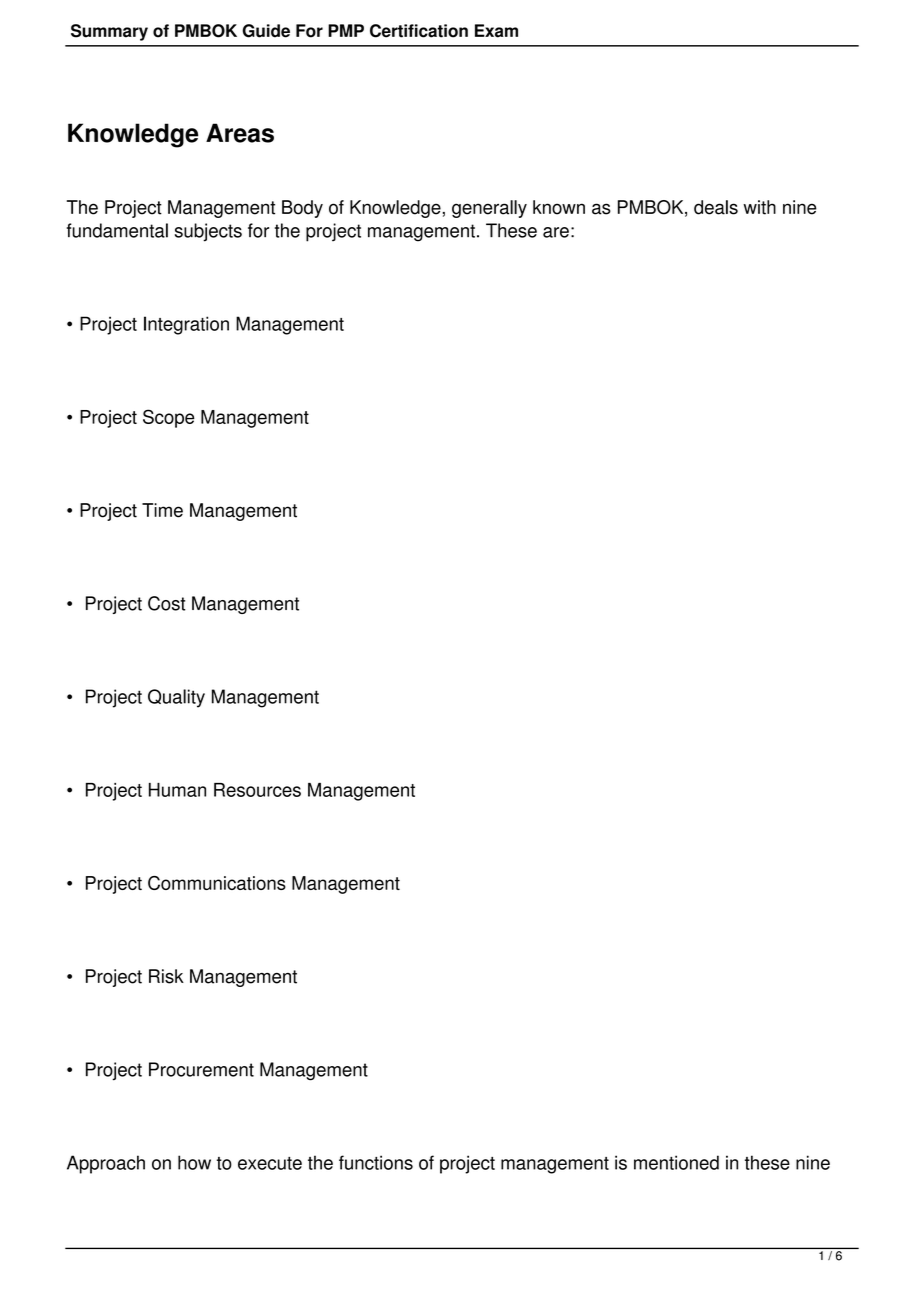 The height and width of the page is (1308, 924). I want to click on generally, so click(489, 209).
